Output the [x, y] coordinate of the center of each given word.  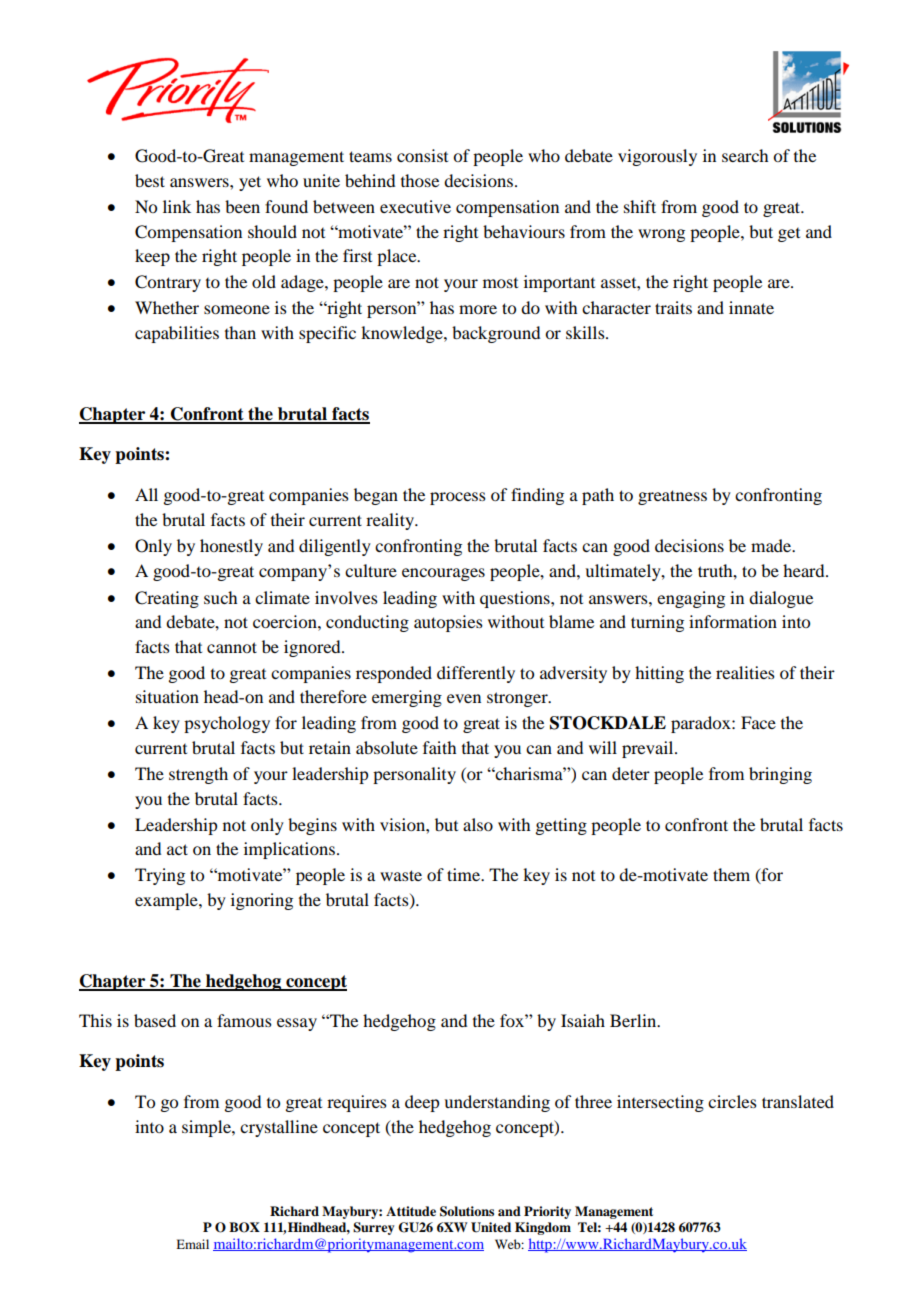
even [464, 698]
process [458, 498]
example [167, 901]
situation [167, 696]
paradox [702, 724]
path [598, 496]
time [465, 874]
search [745, 155]
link [177, 206]
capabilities [177, 334]
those [420, 180]
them [731, 874]
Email [192, 1244]
